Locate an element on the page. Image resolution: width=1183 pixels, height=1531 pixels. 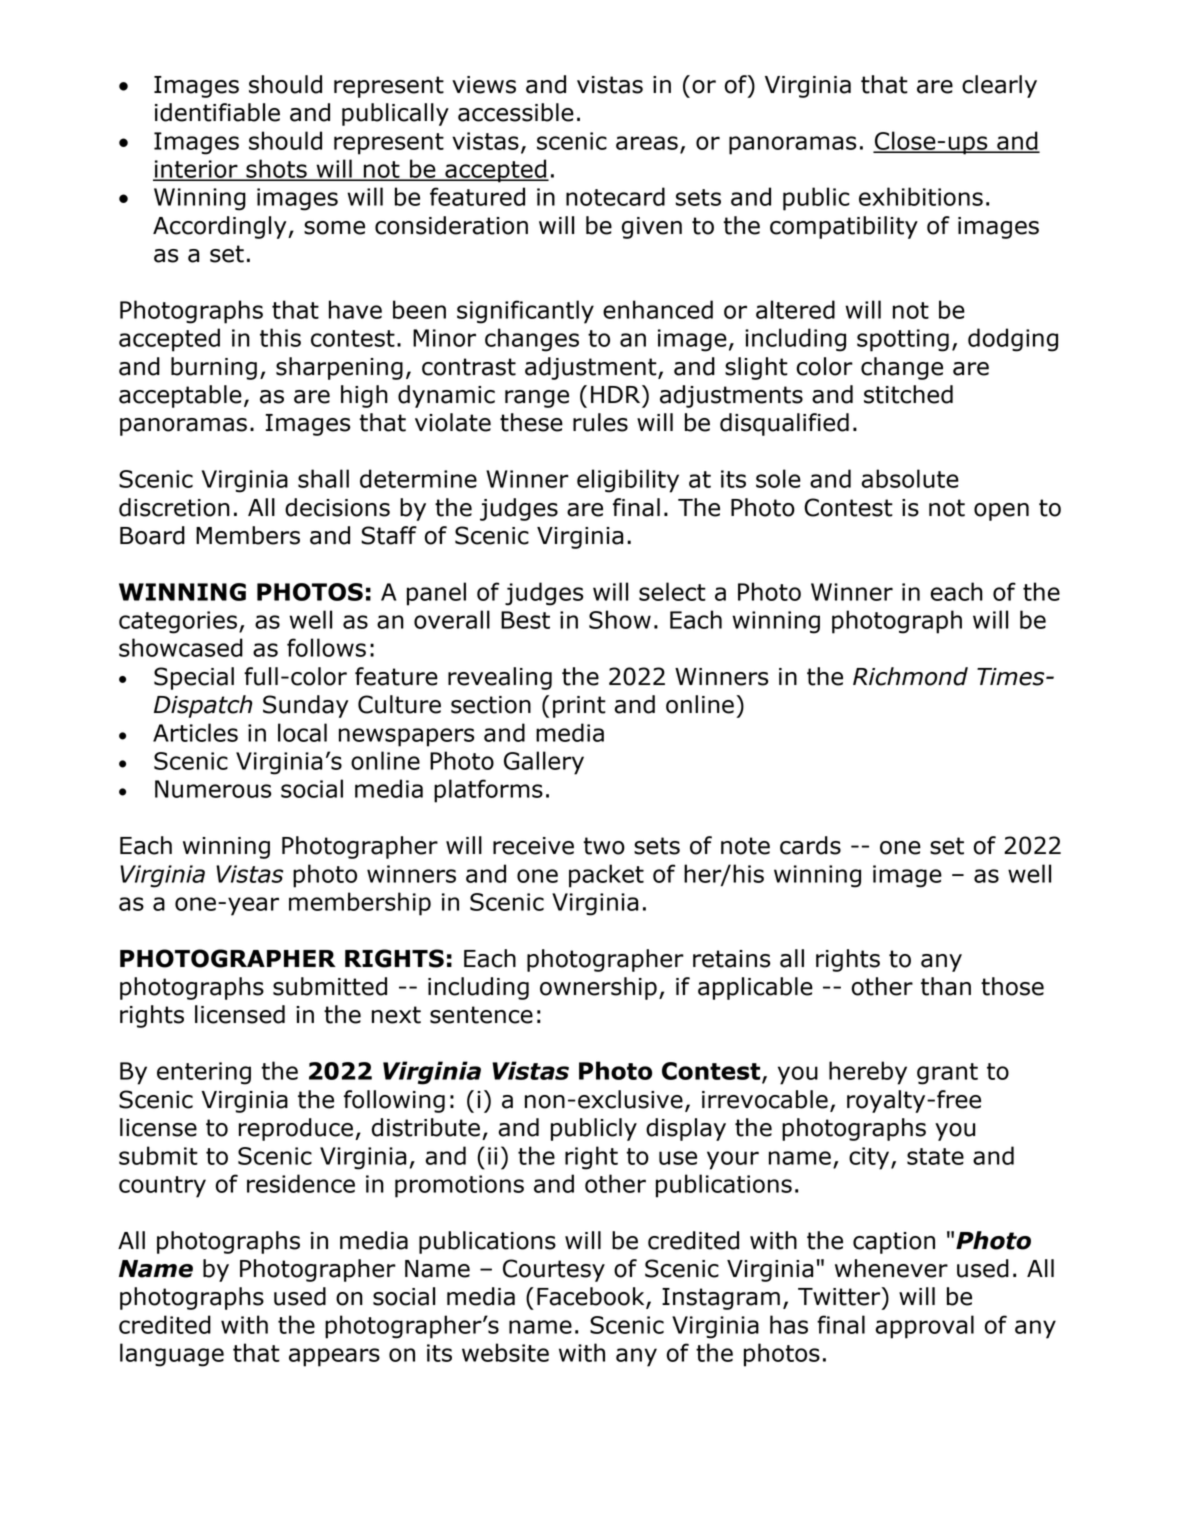
approval is located at coordinates (924, 1327).
